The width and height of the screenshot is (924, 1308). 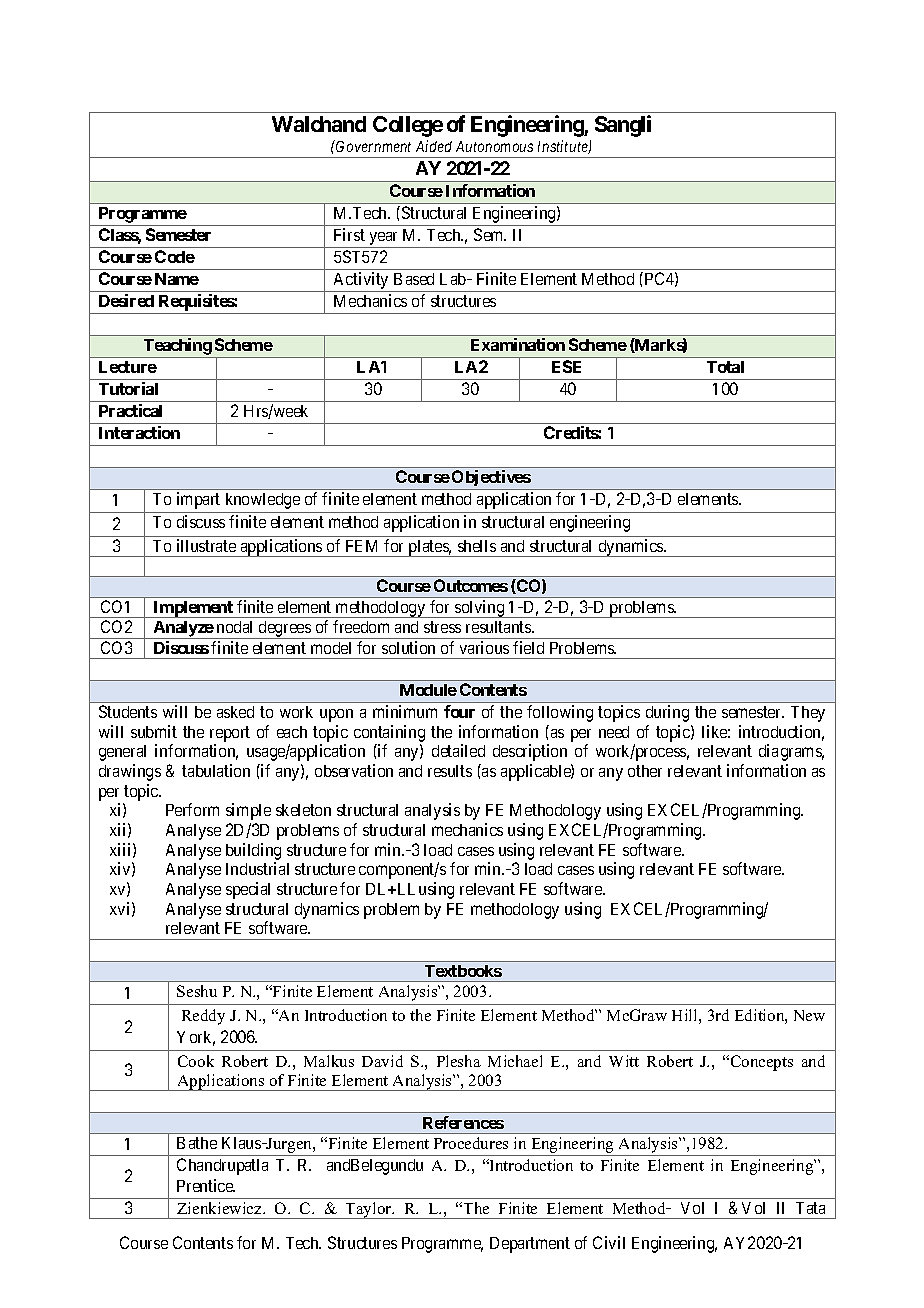 I want to click on New, so click(x=809, y=1015).
